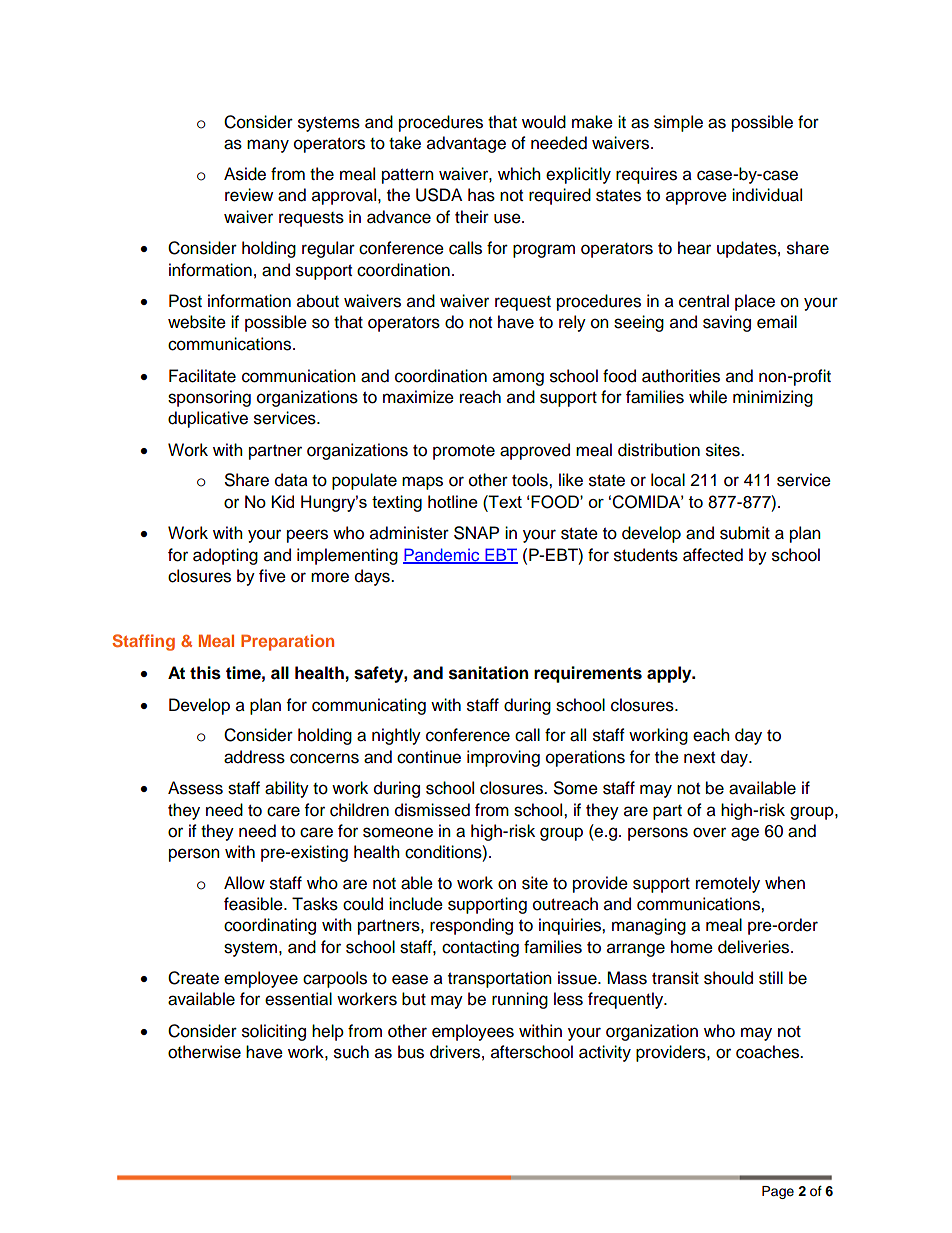 This screenshot has height=1233, width=952. I want to click on next, so click(699, 758).
